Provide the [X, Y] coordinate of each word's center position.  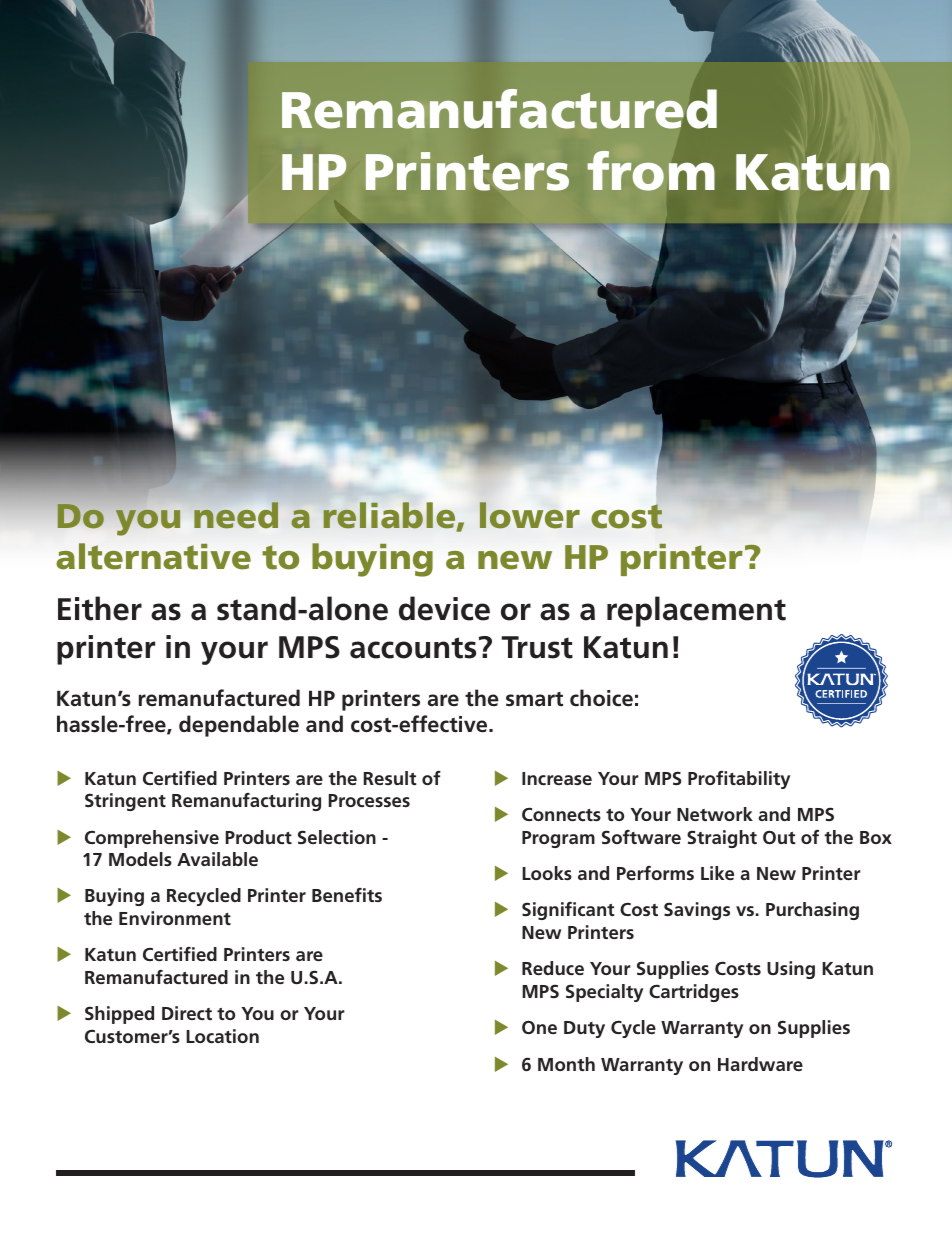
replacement [696, 611]
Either [100, 608]
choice [601, 698]
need [236, 515]
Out [779, 837]
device [444, 608]
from [651, 171]
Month [566, 1064]
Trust [537, 647]
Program [558, 839]
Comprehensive [152, 839]
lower [530, 515]
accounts [413, 648]
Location [222, 1036]
